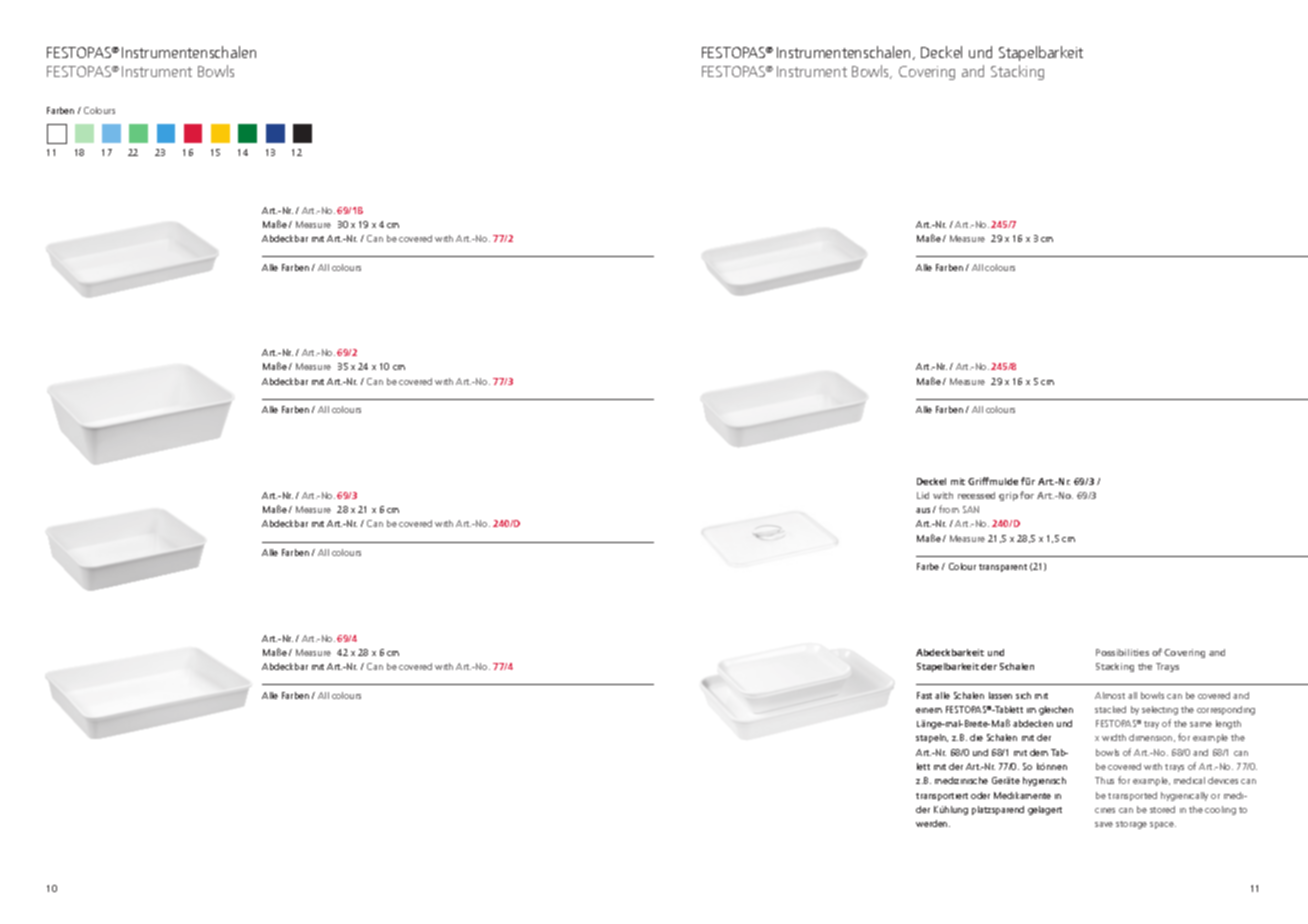 The image size is (1308, 924). Describe the element at coordinates (933, 823) in the screenshot. I see `werden` at that location.
